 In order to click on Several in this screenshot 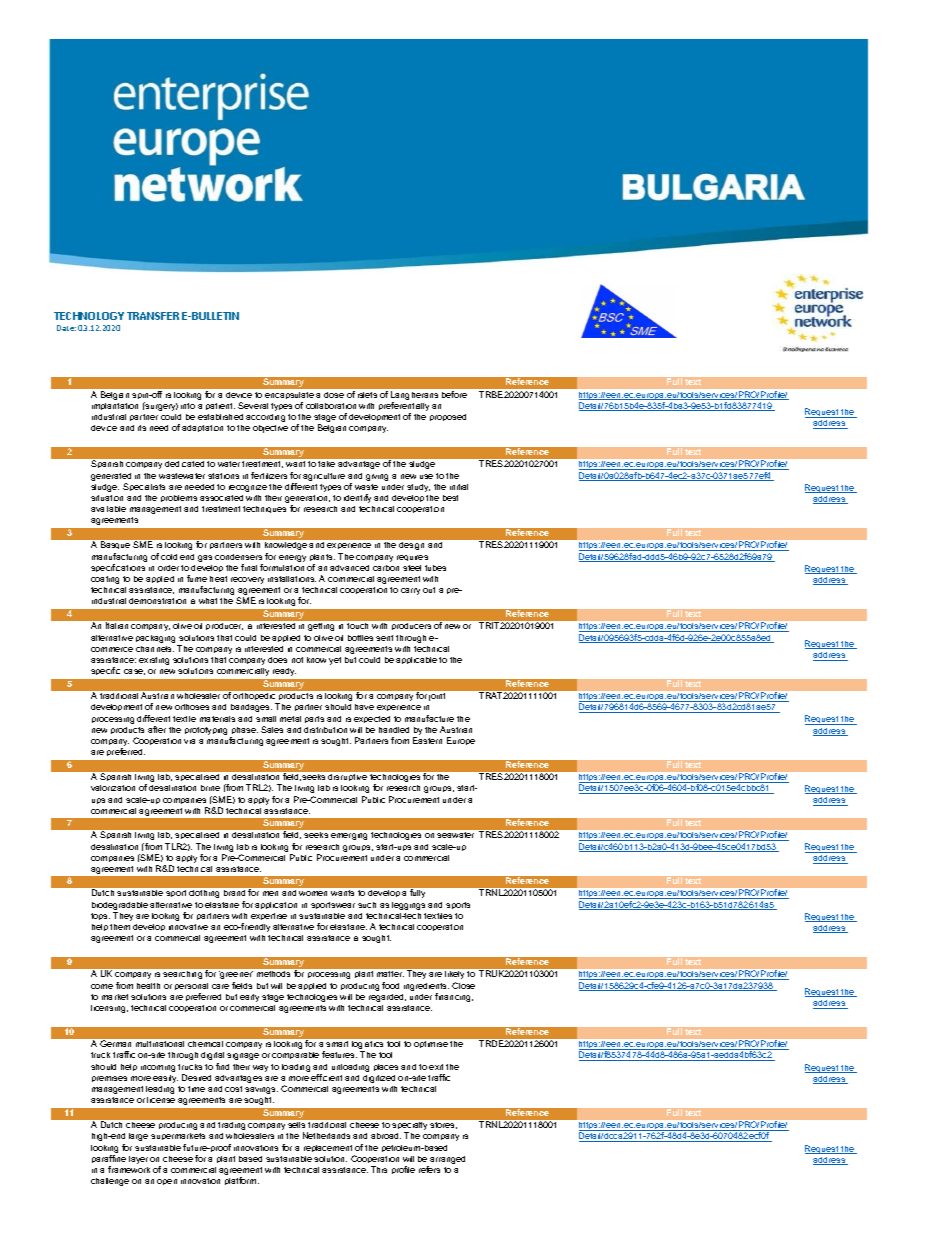, I will do `click(253, 405)`.
